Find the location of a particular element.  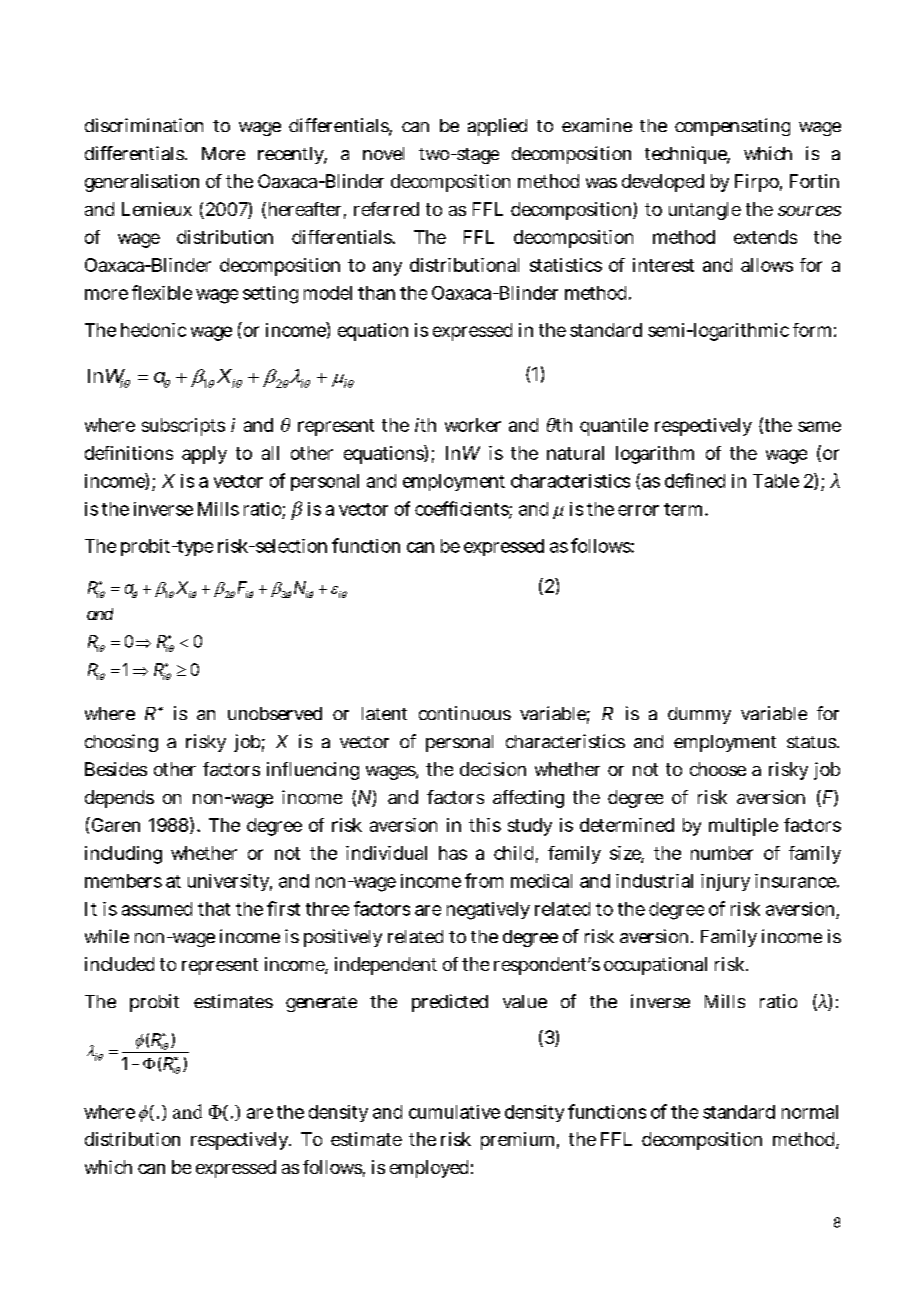

generalisation is located at coordinates (142, 183).
